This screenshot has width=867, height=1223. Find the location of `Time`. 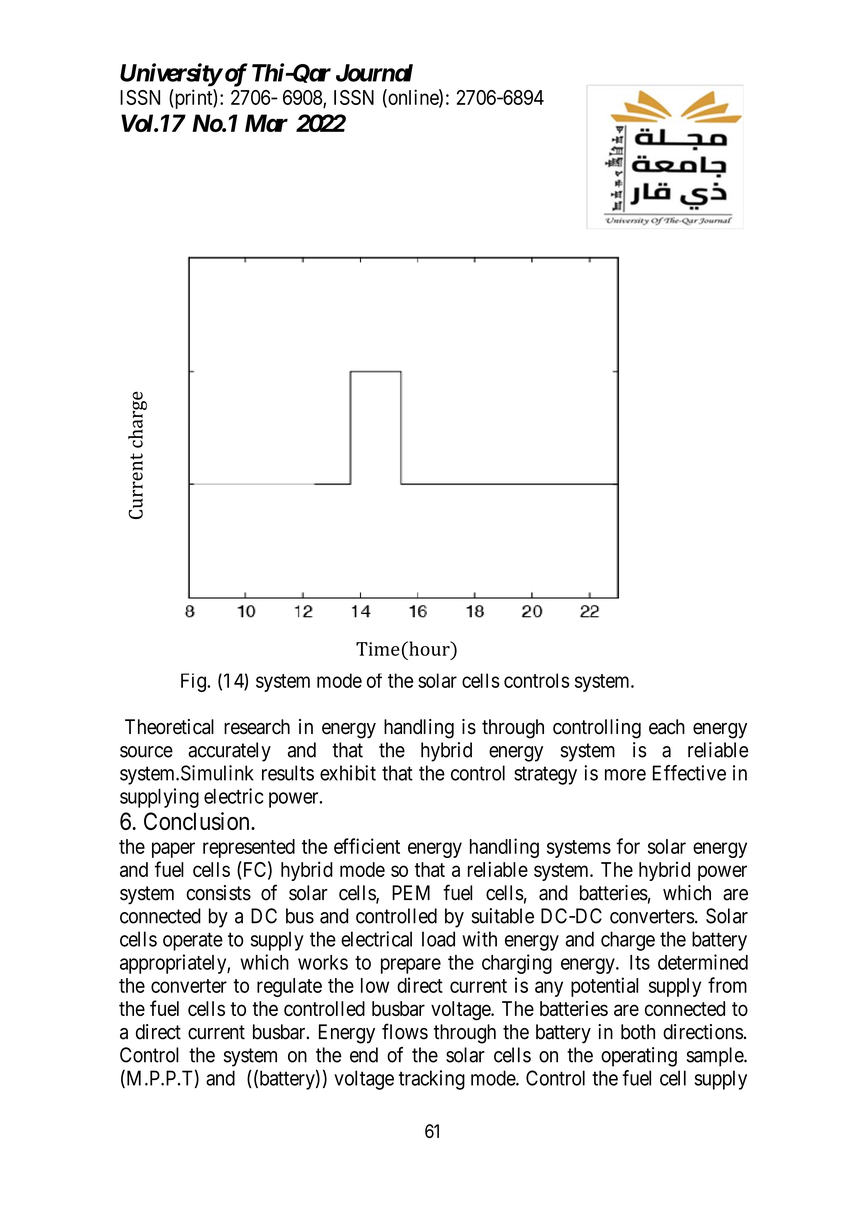

Time is located at coordinates (378, 649).
